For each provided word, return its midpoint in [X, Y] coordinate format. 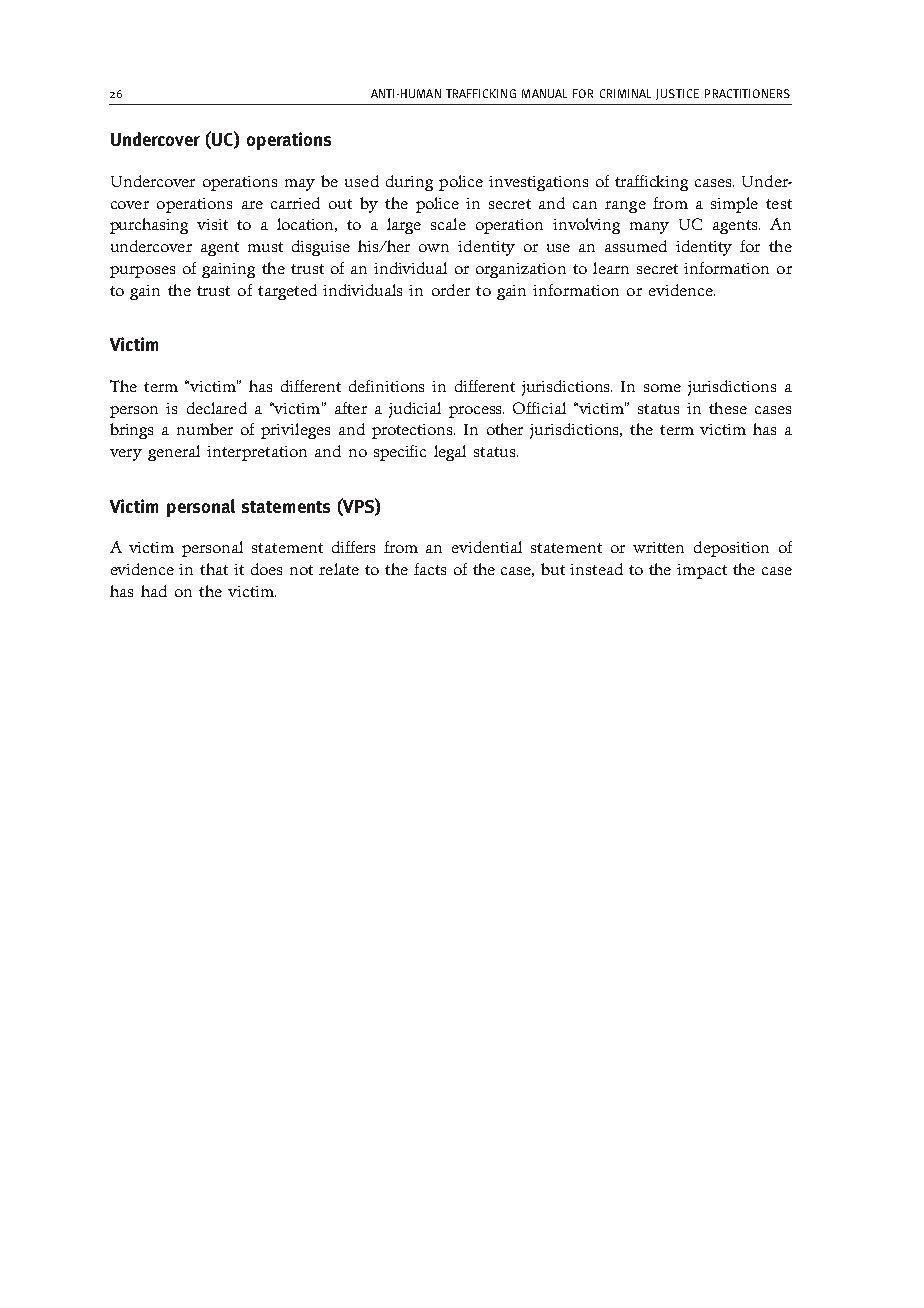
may [300, 185]
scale [448, 224]
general [174, 453]
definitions [386, 386]
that [214, 569]
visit [212, 224]
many [649, 228]
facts [430, 569]
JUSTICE [677, 94]
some [662, 388]
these [728, 408]
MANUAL [544, 93]
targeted [287, 292]
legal [450, 453]
